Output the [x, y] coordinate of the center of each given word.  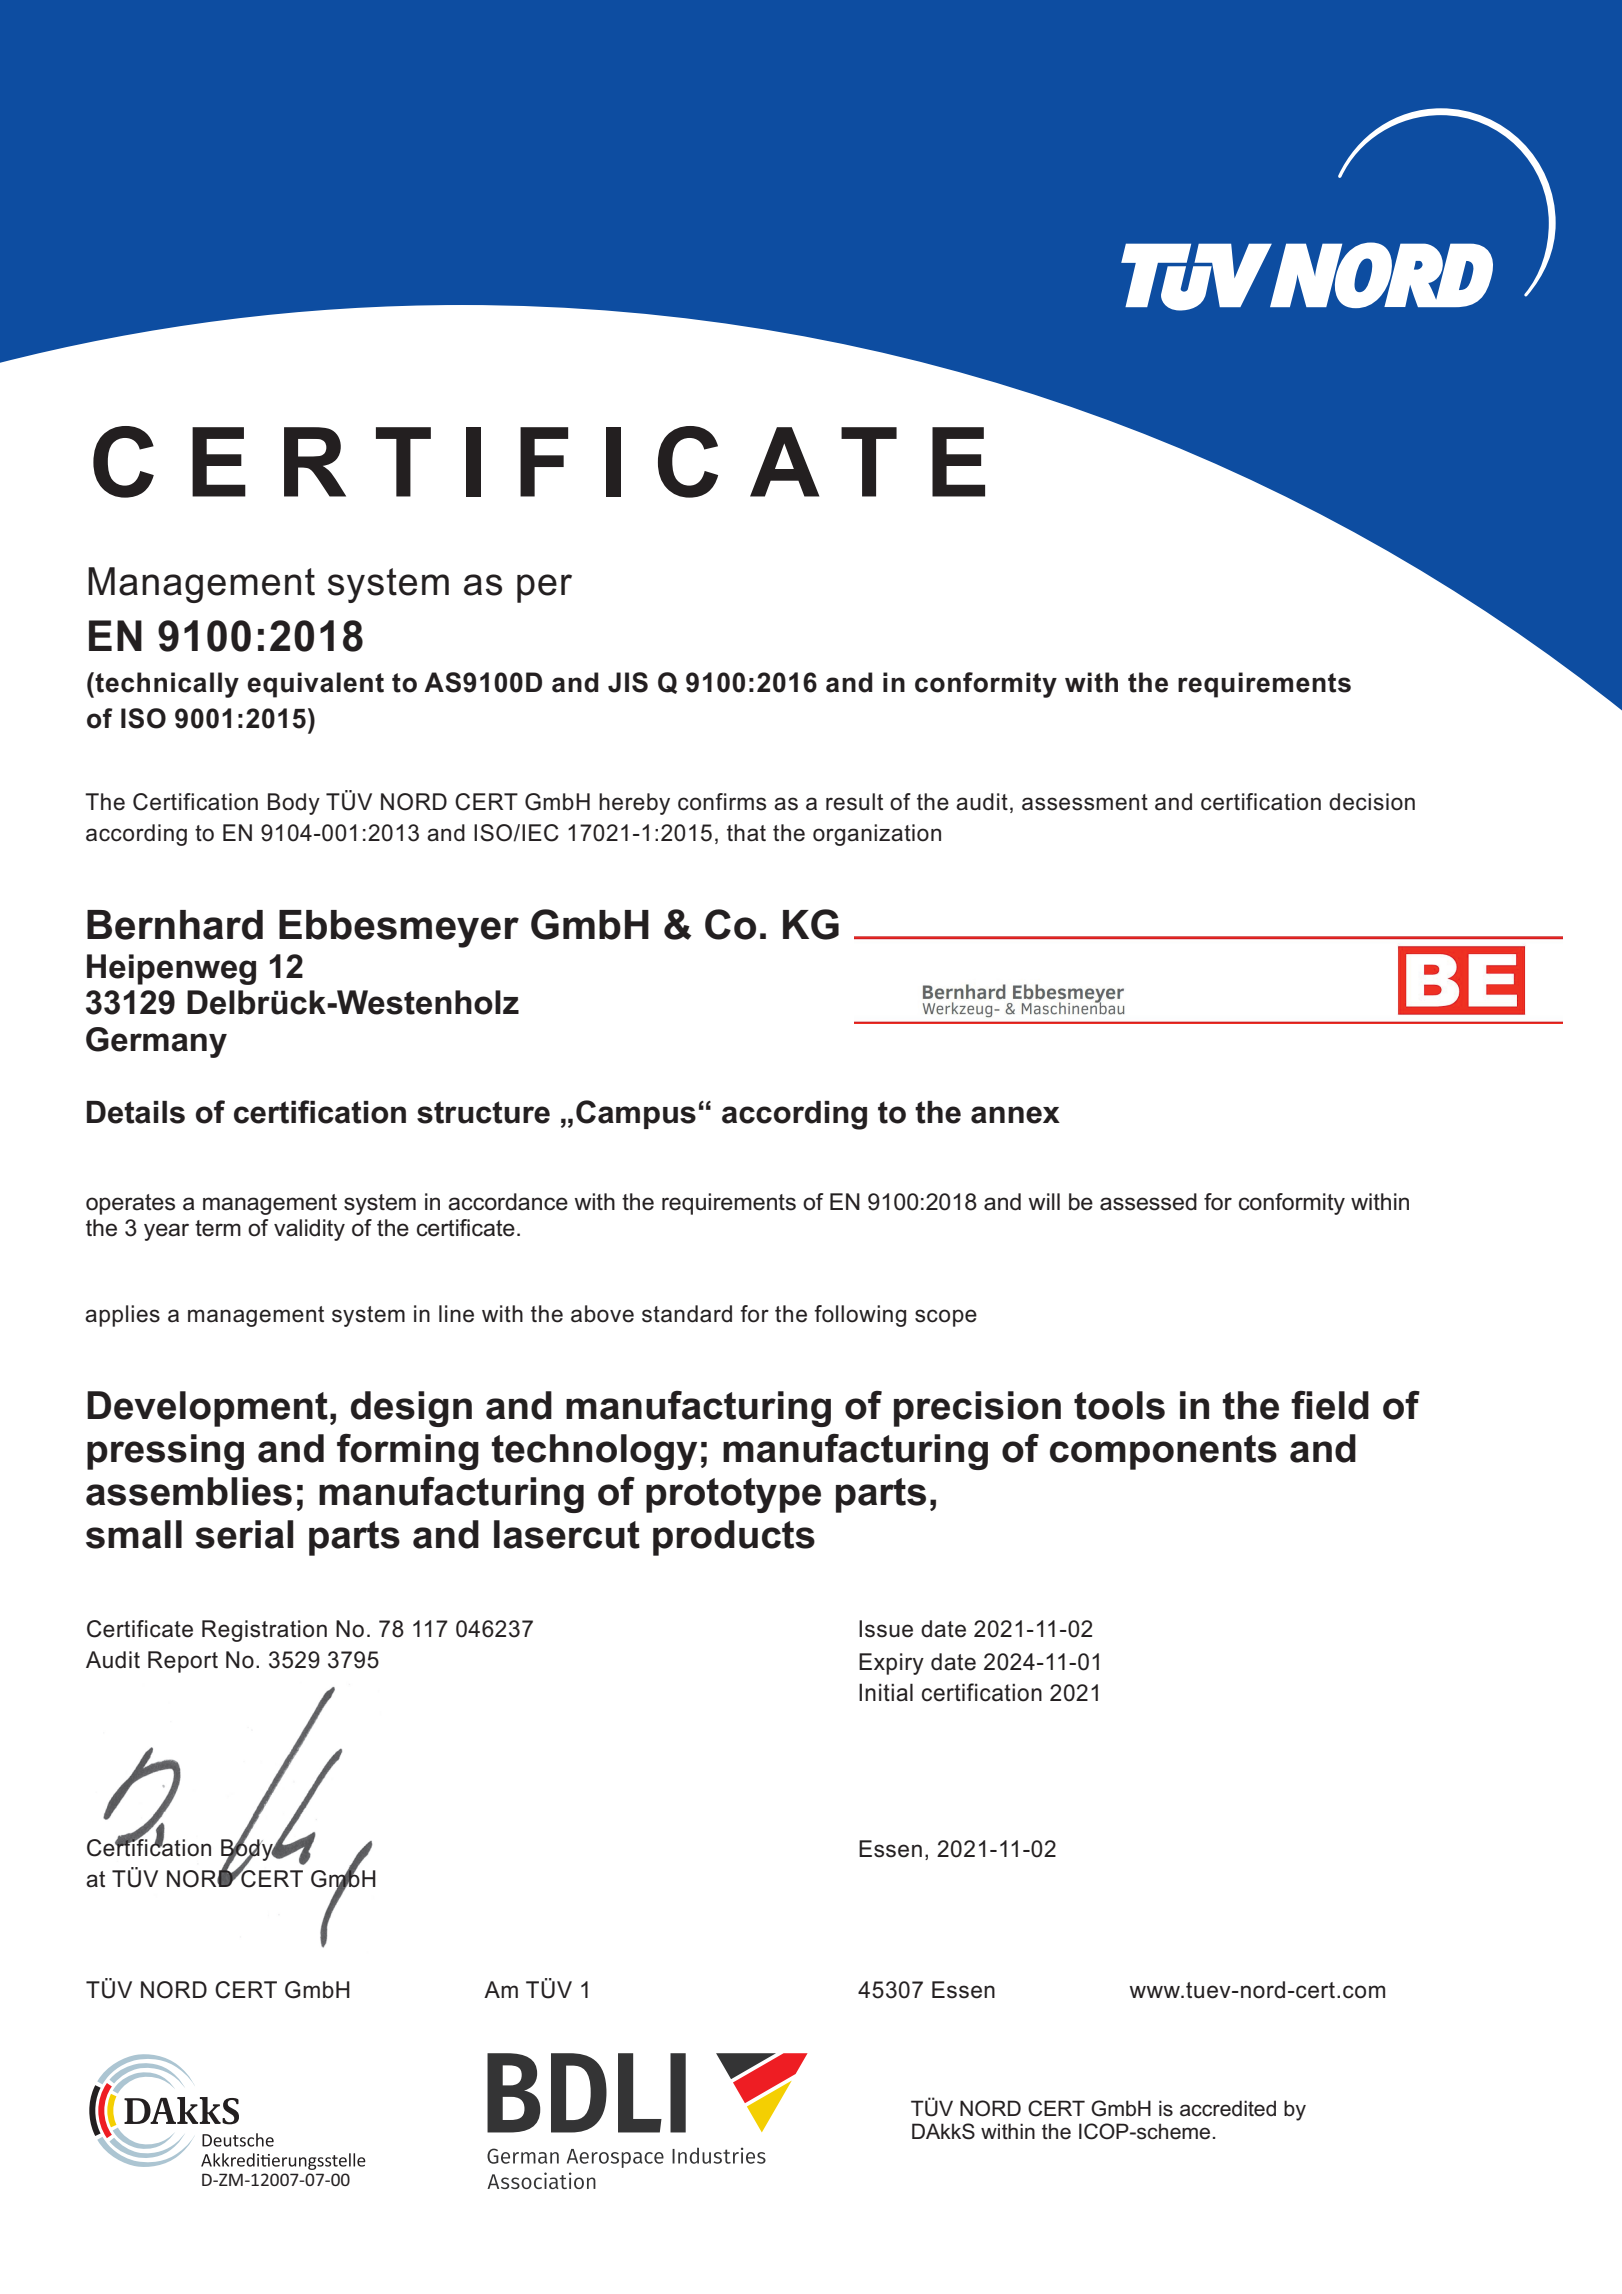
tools [1119, 1405]
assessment [1085, 802]
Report [183, 1662]
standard [687, 1314]
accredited [1228, 2108]
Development [207, 1409]
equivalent [315, 685]
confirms [722, 802]
